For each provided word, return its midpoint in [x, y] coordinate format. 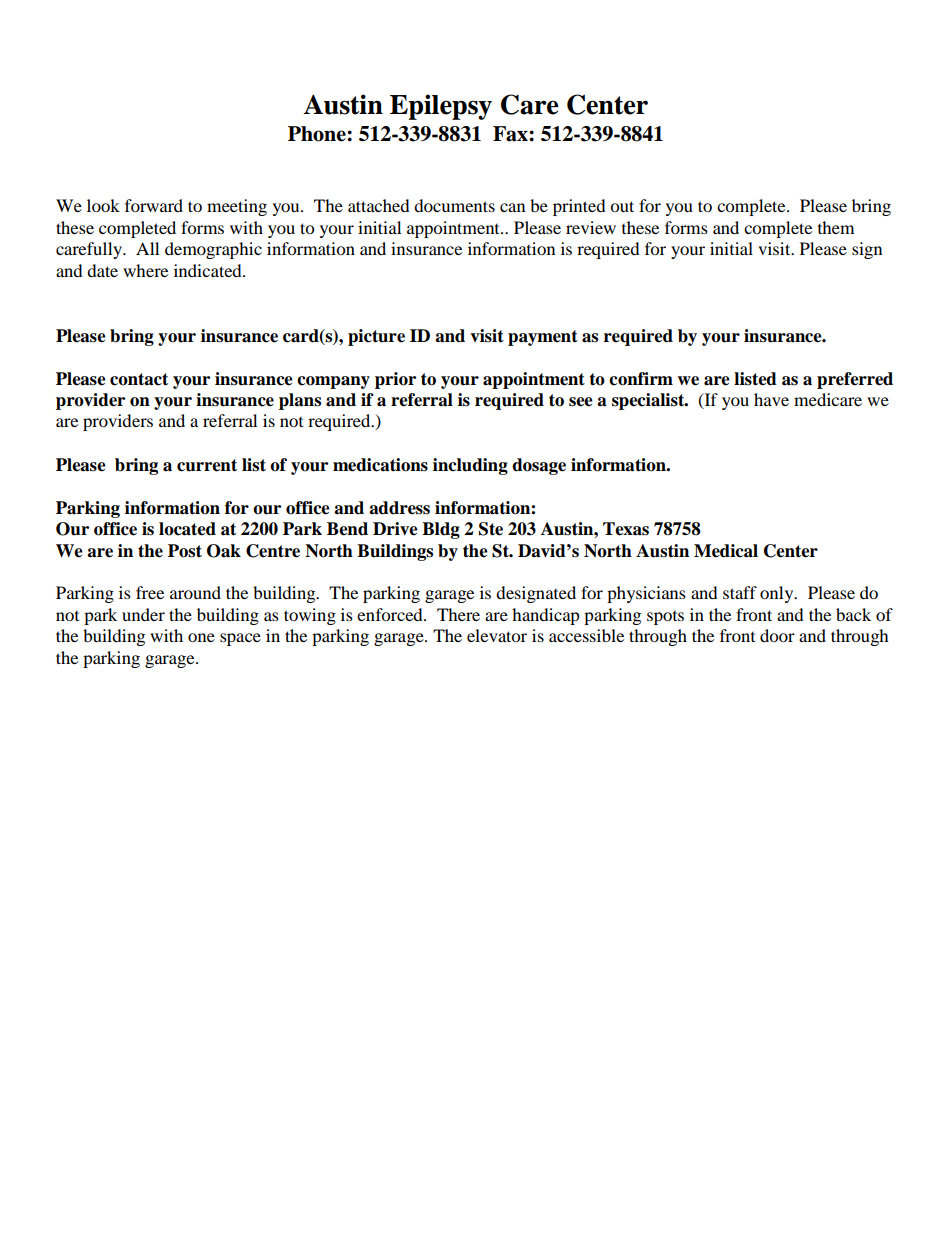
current [207, 465]
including [470, 466]
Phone [318, 134]
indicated [209, 270]
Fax [511, 134]
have [771, 399]
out [622, 206]
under [143, 614]
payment [543, 338]
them [836, 227]
